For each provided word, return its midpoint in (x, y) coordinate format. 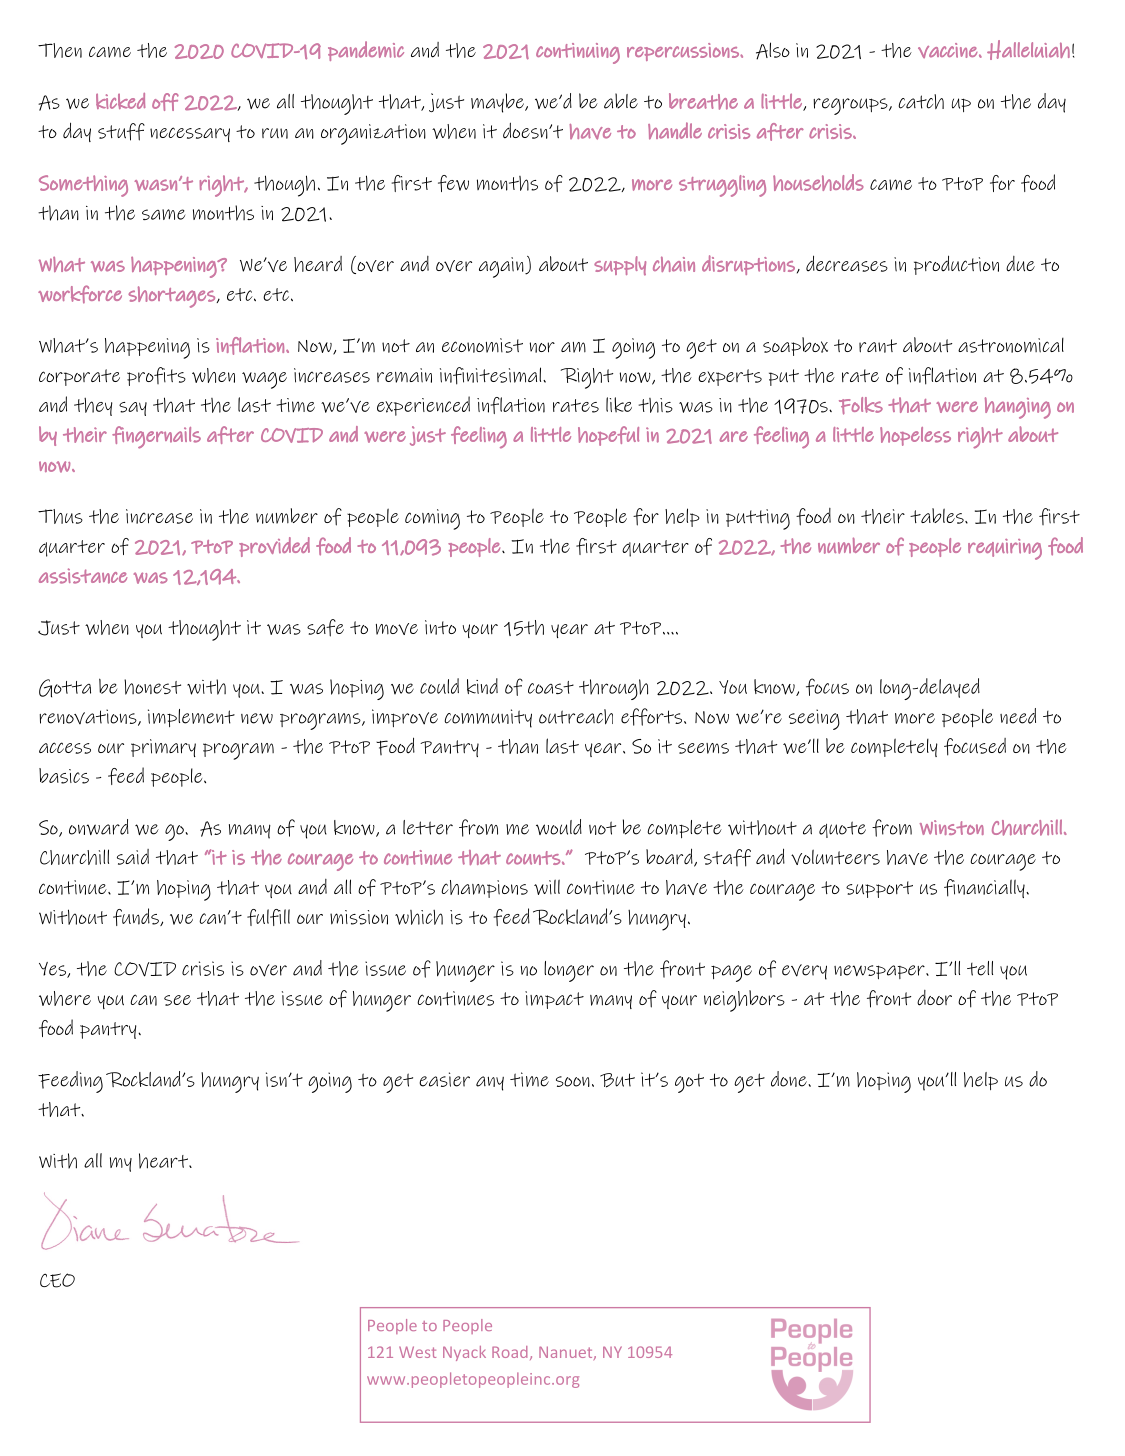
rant (878, 346)
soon (573, 1081)
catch (921, 101)
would (559, 827)
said (133, 857)
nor (542, 347)
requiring (1005, 549)
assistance (83, 576)
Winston (952, 827)
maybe (498, 103)
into (440, 627)
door (934, 998)
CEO (57, 1280)
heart (164, 1161)
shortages (172, 297)
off (165, 102)
